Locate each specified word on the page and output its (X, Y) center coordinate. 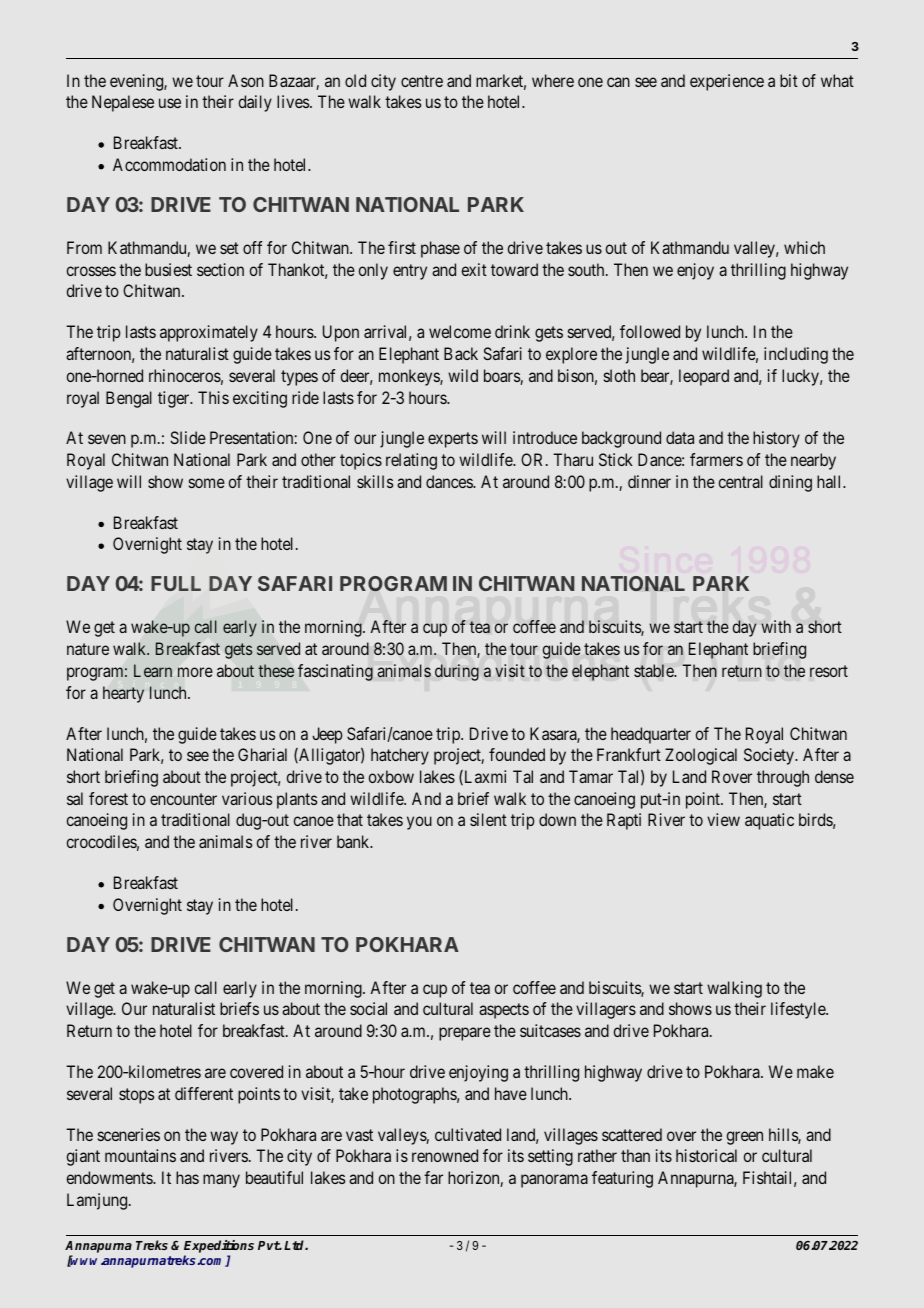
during (457, 672)
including (796, 355)
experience (727, 82)
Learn (153, 670)
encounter (183, 799)
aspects (504, 1011)
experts (453, 440)
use (170, 103)
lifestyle (799, 1010)
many (221, 1181)
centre (422, 81)
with (776, 626)
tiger (175, 399)
